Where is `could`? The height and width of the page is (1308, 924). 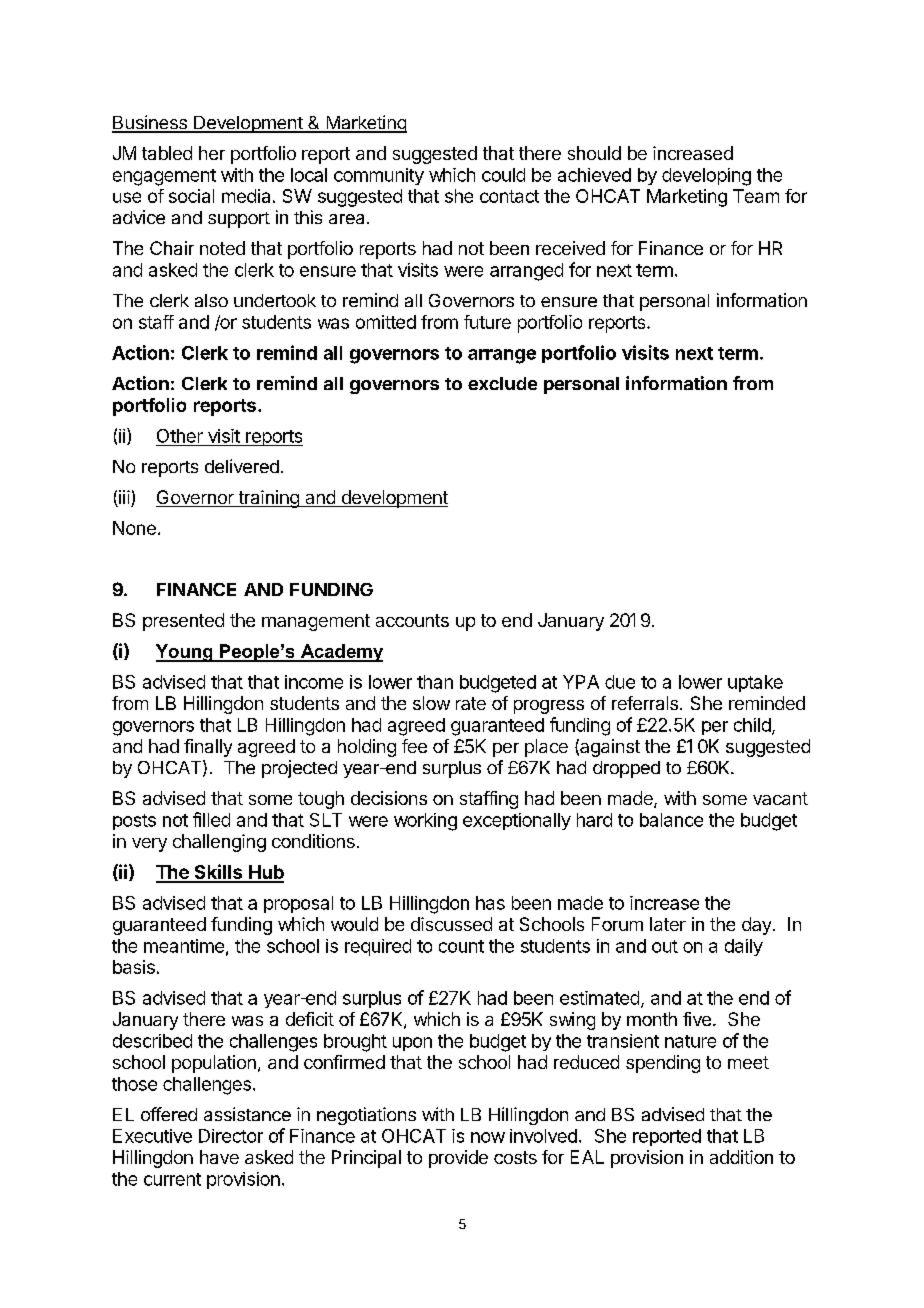
could is located at coordinates (503, 175).
